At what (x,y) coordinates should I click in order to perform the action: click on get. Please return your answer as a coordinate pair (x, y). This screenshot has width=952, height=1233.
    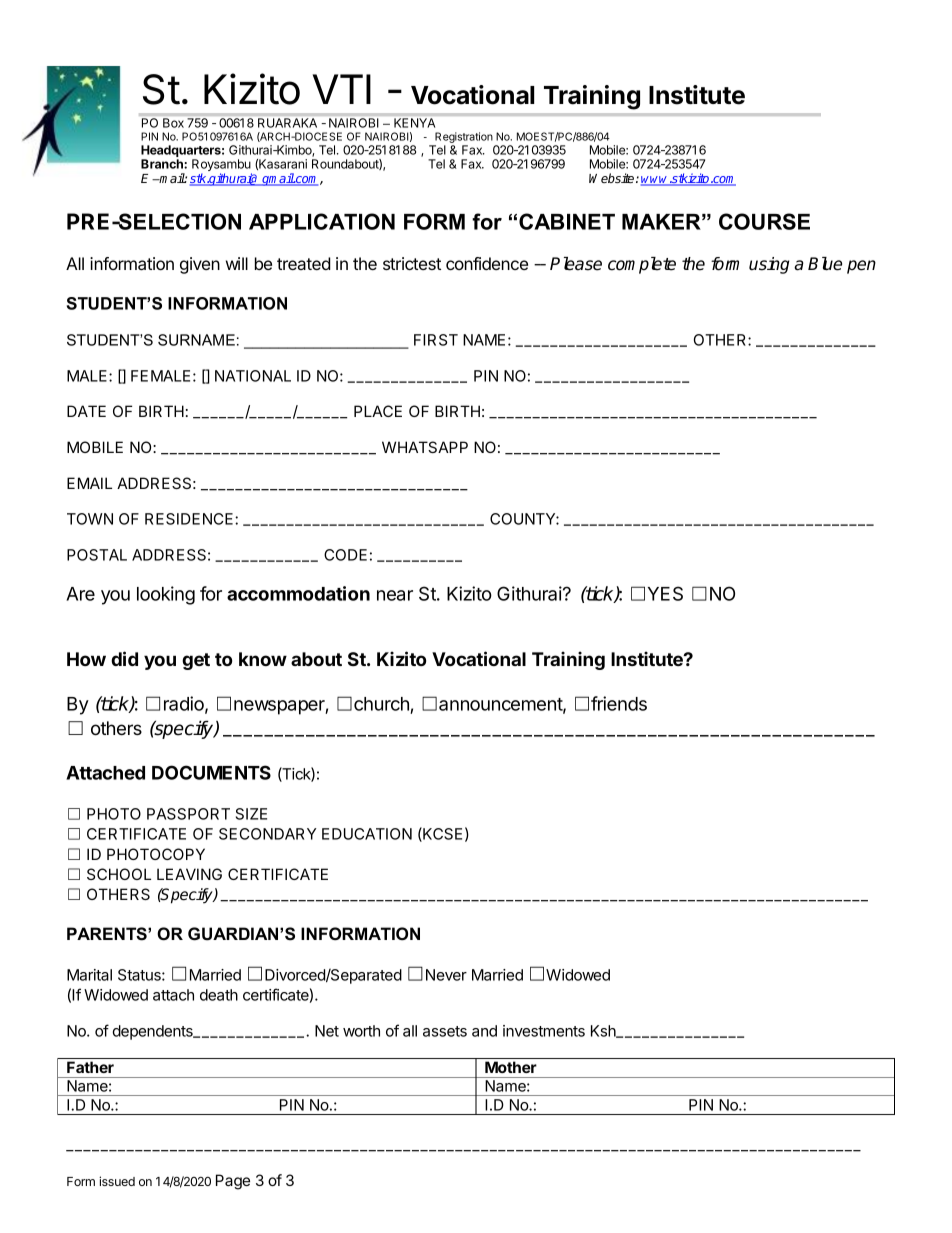
    Looking at the image, I should click on (196, 661).
